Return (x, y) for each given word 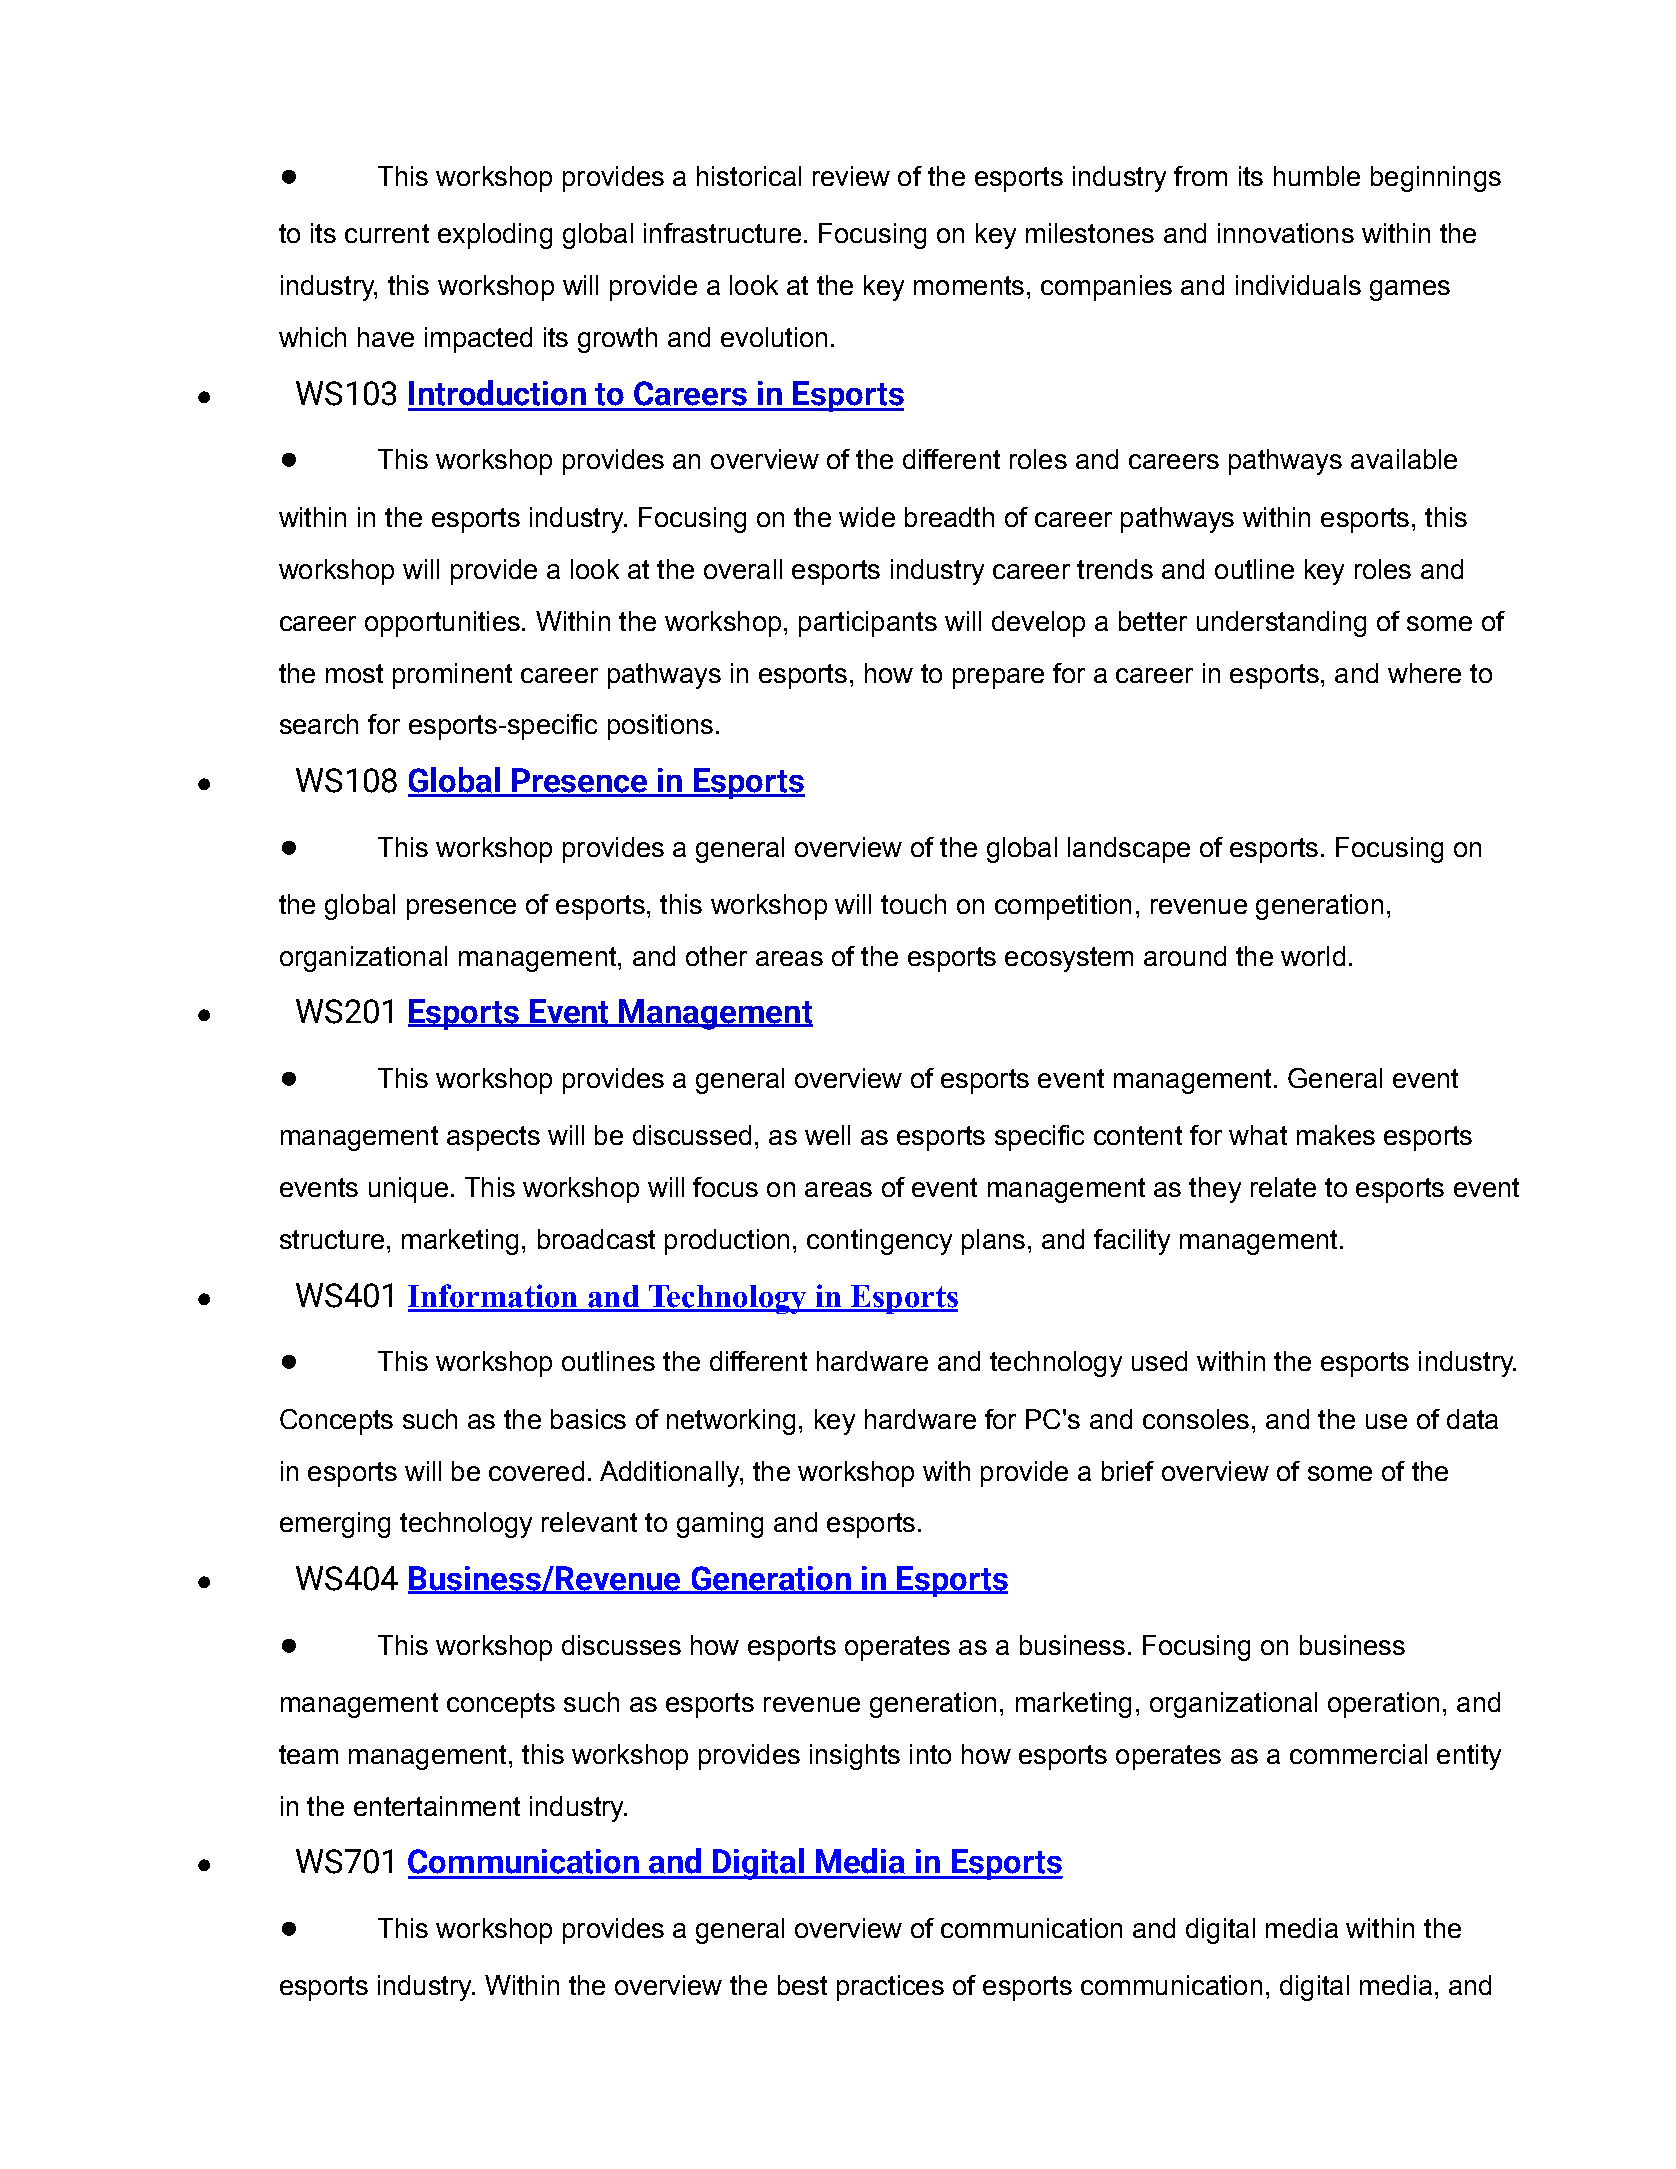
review (851, 176)
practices (890, 1988)
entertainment (437, 1806)
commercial (1358, 1754)
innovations (1286, 233)
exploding (495, 236)
